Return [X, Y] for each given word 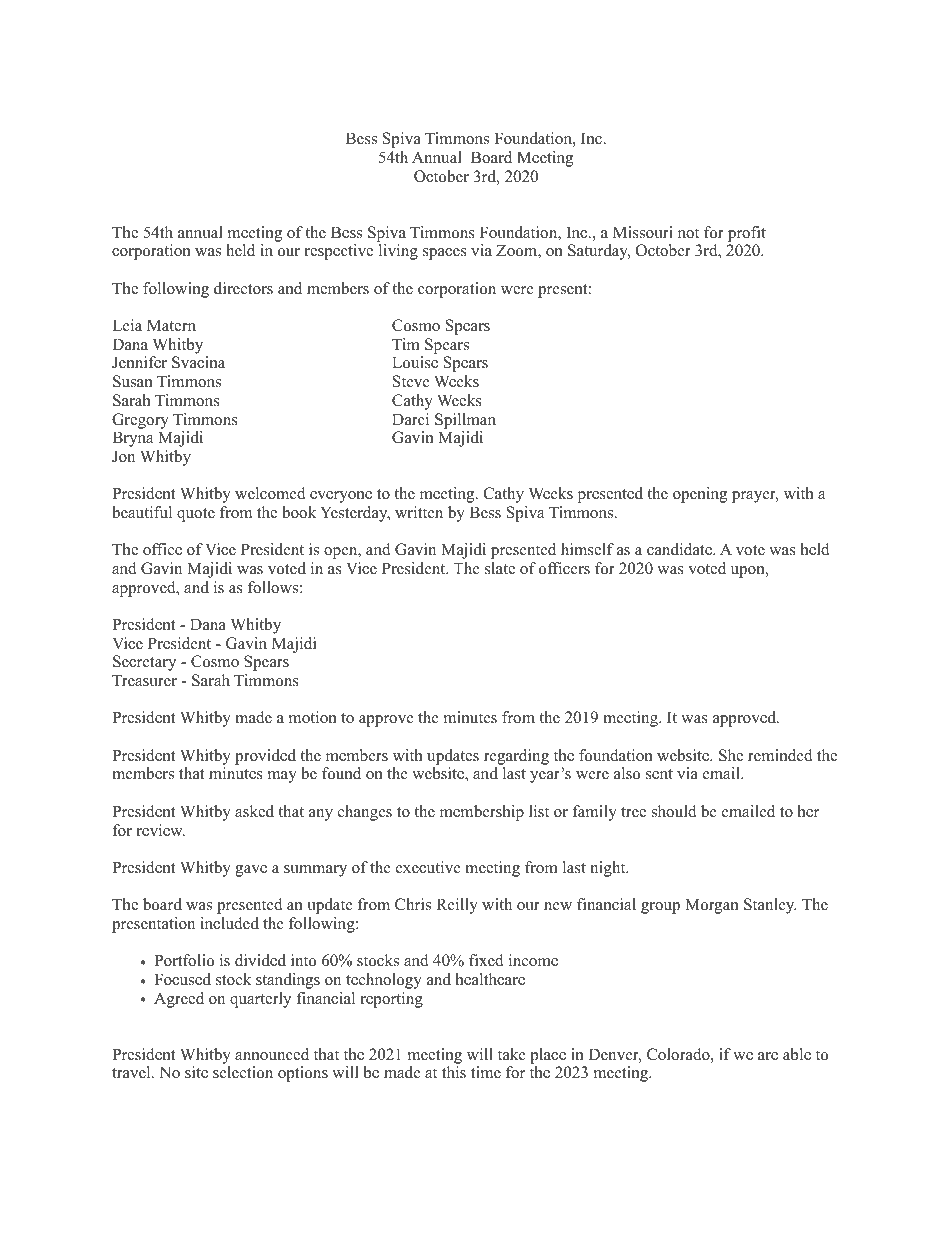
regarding [516, 757]
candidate [680, 549]
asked [254, 811]
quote [196, 515]
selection [243, 1072]
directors [243, 288]
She [731, 755]
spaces [445, 254]
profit [747, 234]
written [419, 512]
